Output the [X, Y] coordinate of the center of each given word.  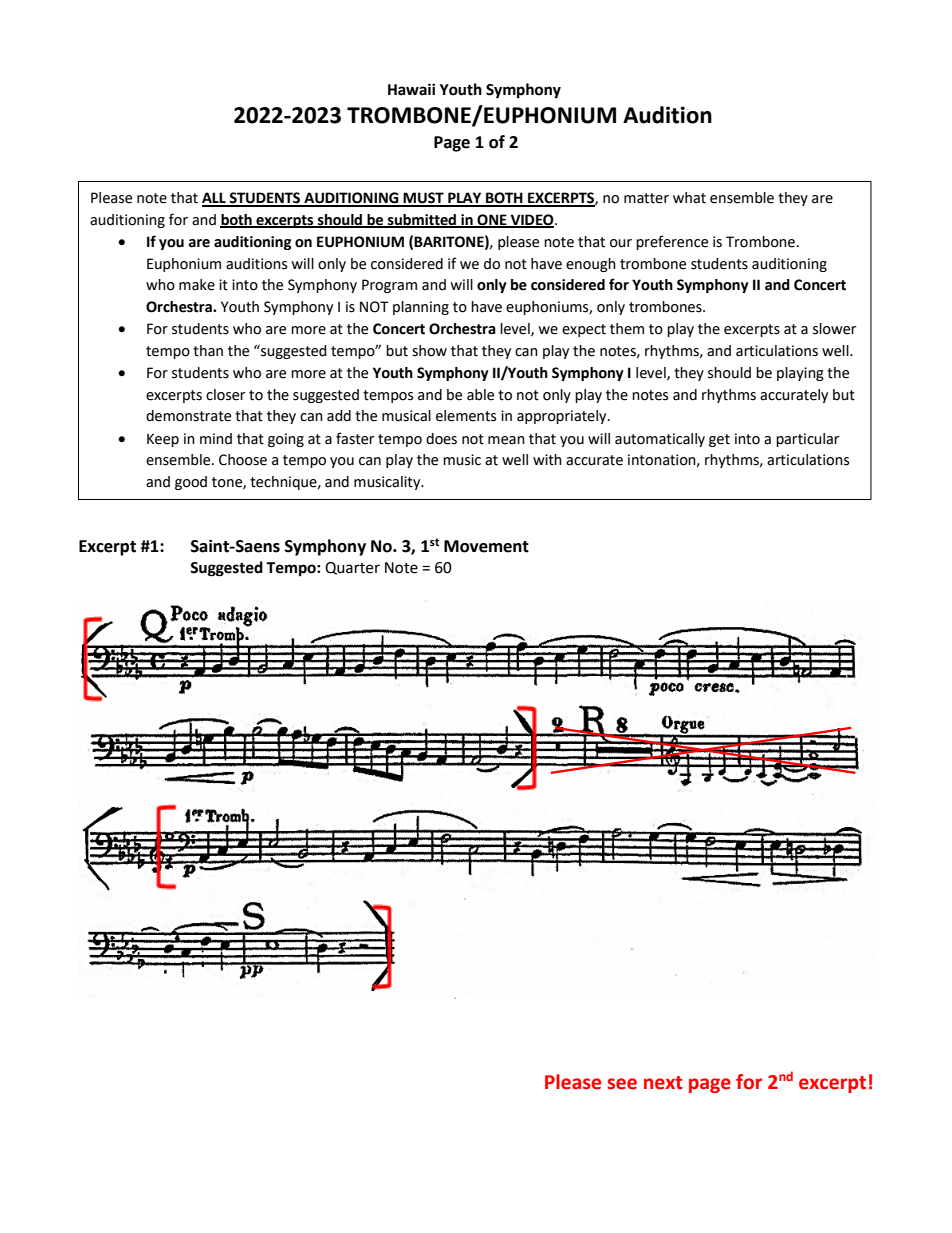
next [663, 1083]
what [689, 198]
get [719, 440]
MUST [424, 199]
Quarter [352, 568]
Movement [486, 546]
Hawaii [411, 89]
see [622, 1084]
